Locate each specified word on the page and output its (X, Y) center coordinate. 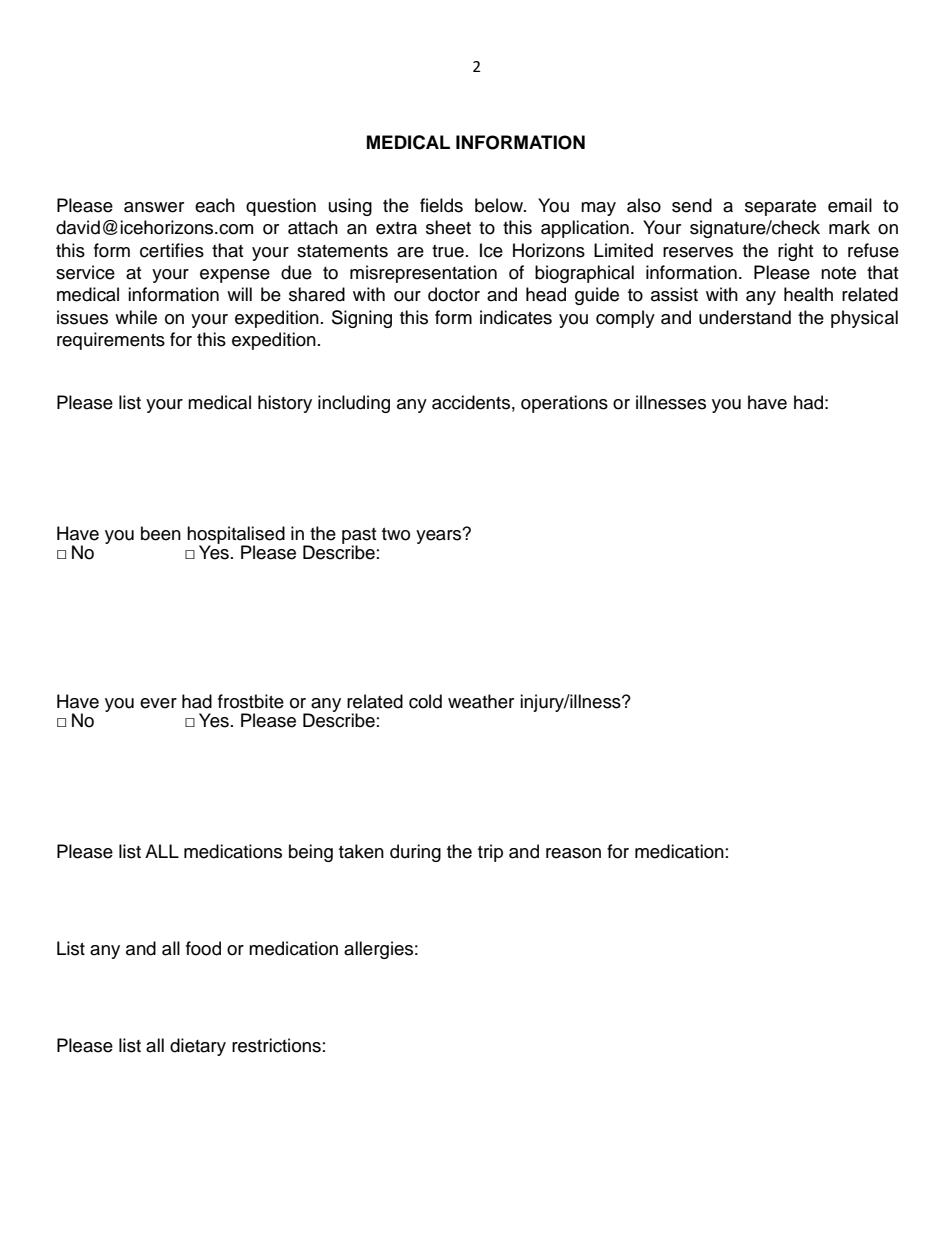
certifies (172, 250)
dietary (198, 1047)
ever (158, 703)
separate (780, 208)
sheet (448, 227)
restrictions (276, 1045)
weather (481, 701)
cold (425, 701)
